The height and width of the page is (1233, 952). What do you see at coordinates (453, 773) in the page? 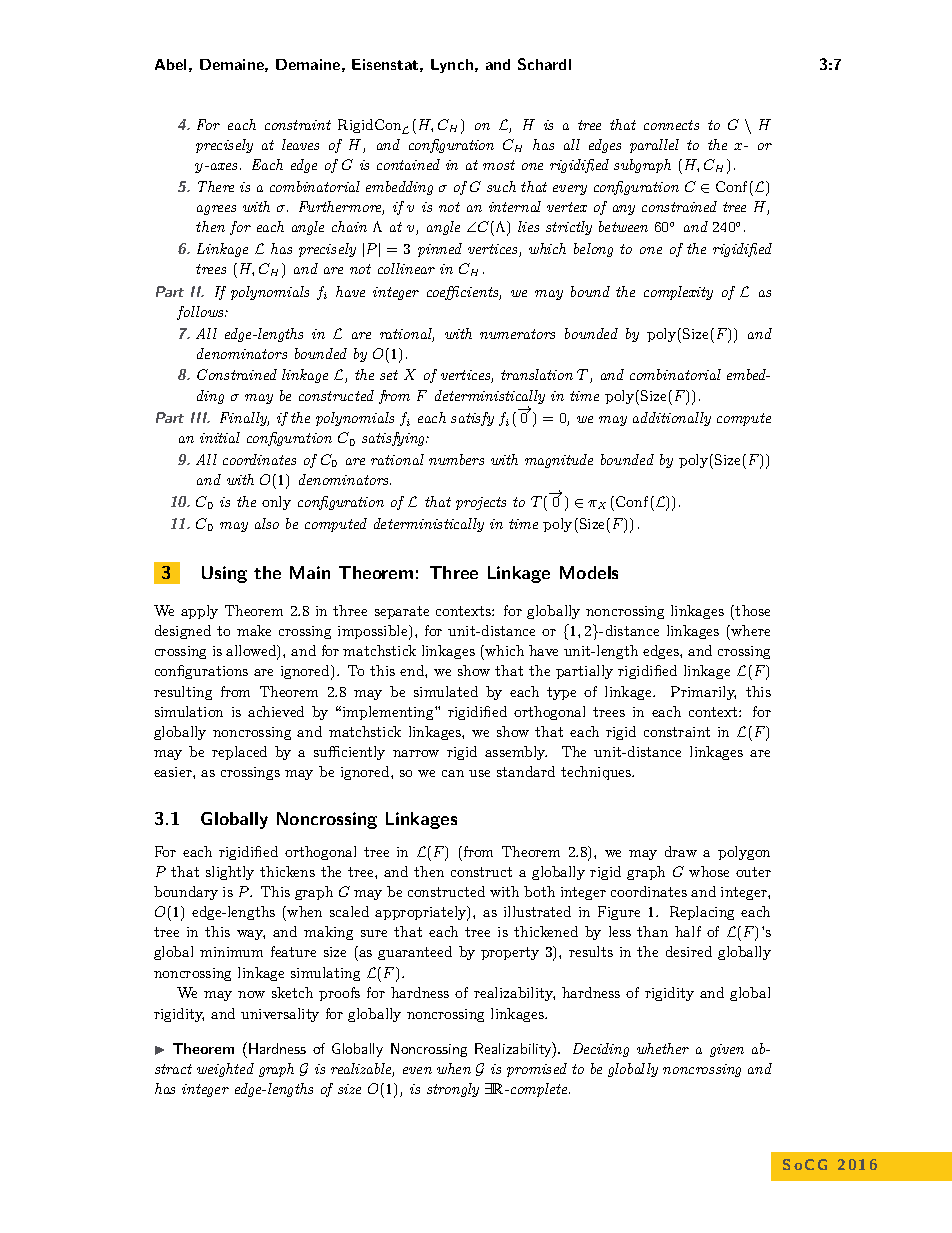
I see `can` at bounding box center [453, 773].
